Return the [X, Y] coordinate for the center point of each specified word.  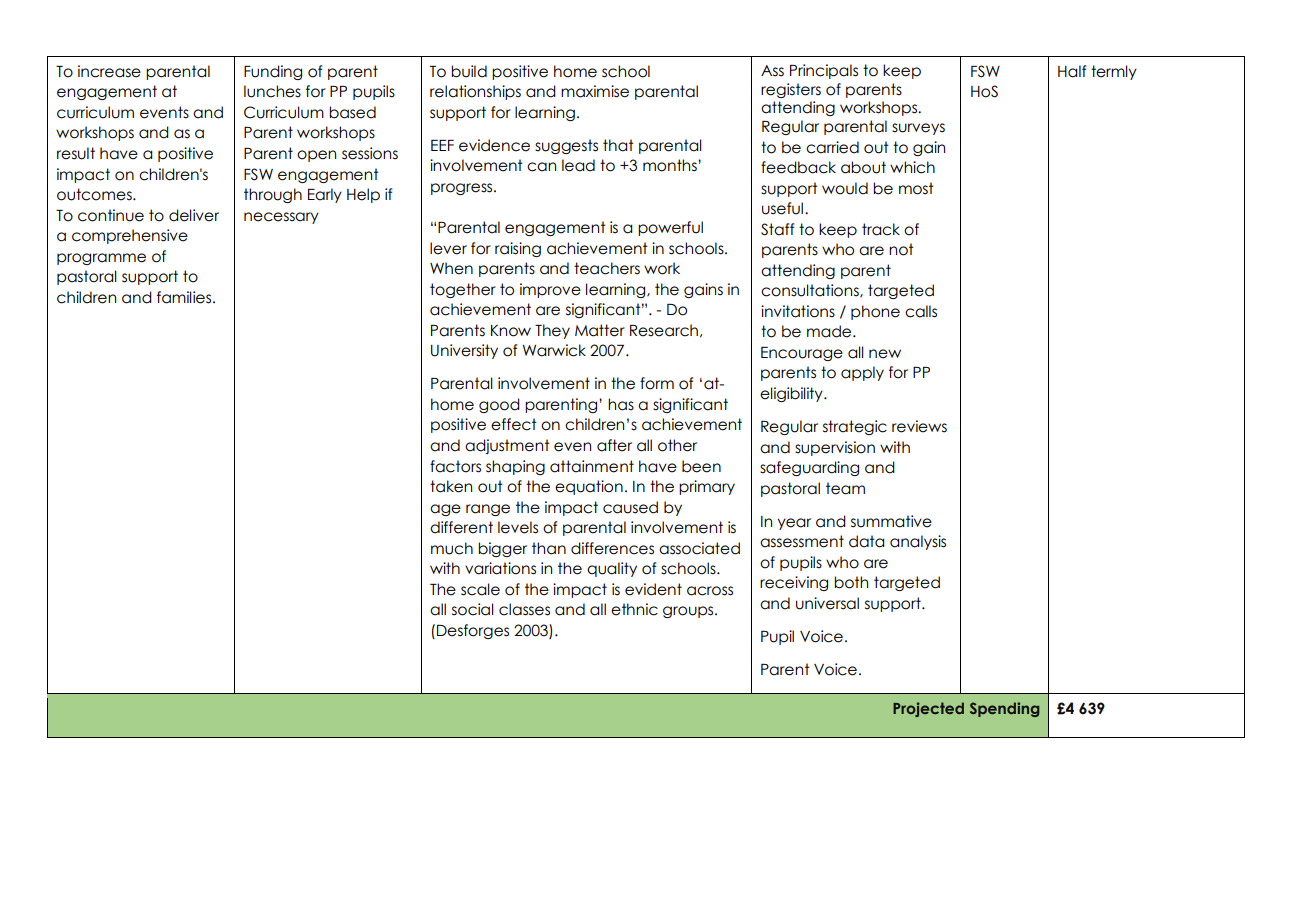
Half [1072, 71]
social [473, 609]
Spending [1004, 709]
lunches [272, 91]
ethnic [634, 609]
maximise [595, 91]
